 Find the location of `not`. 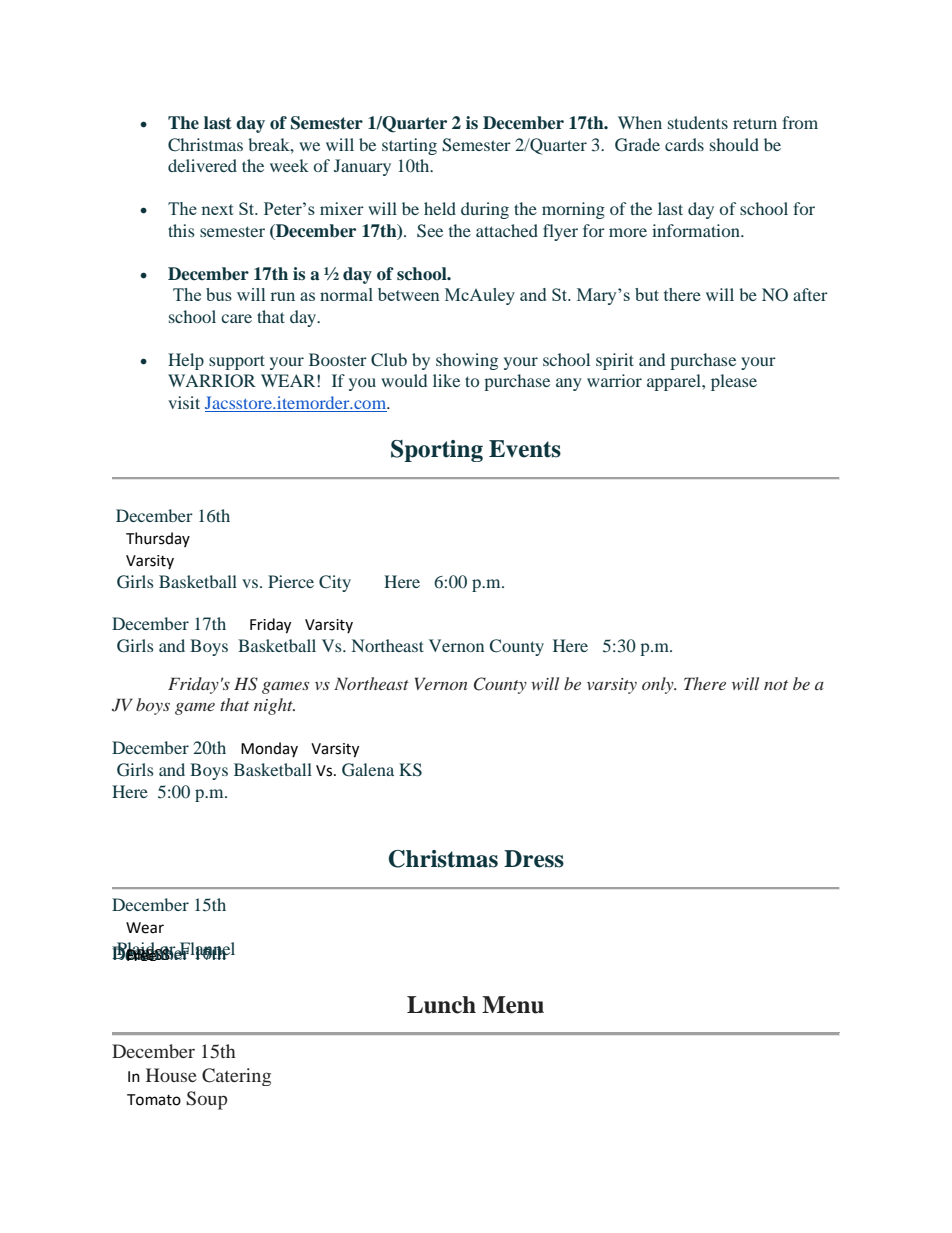

not is located at coordinates (776, 685).
